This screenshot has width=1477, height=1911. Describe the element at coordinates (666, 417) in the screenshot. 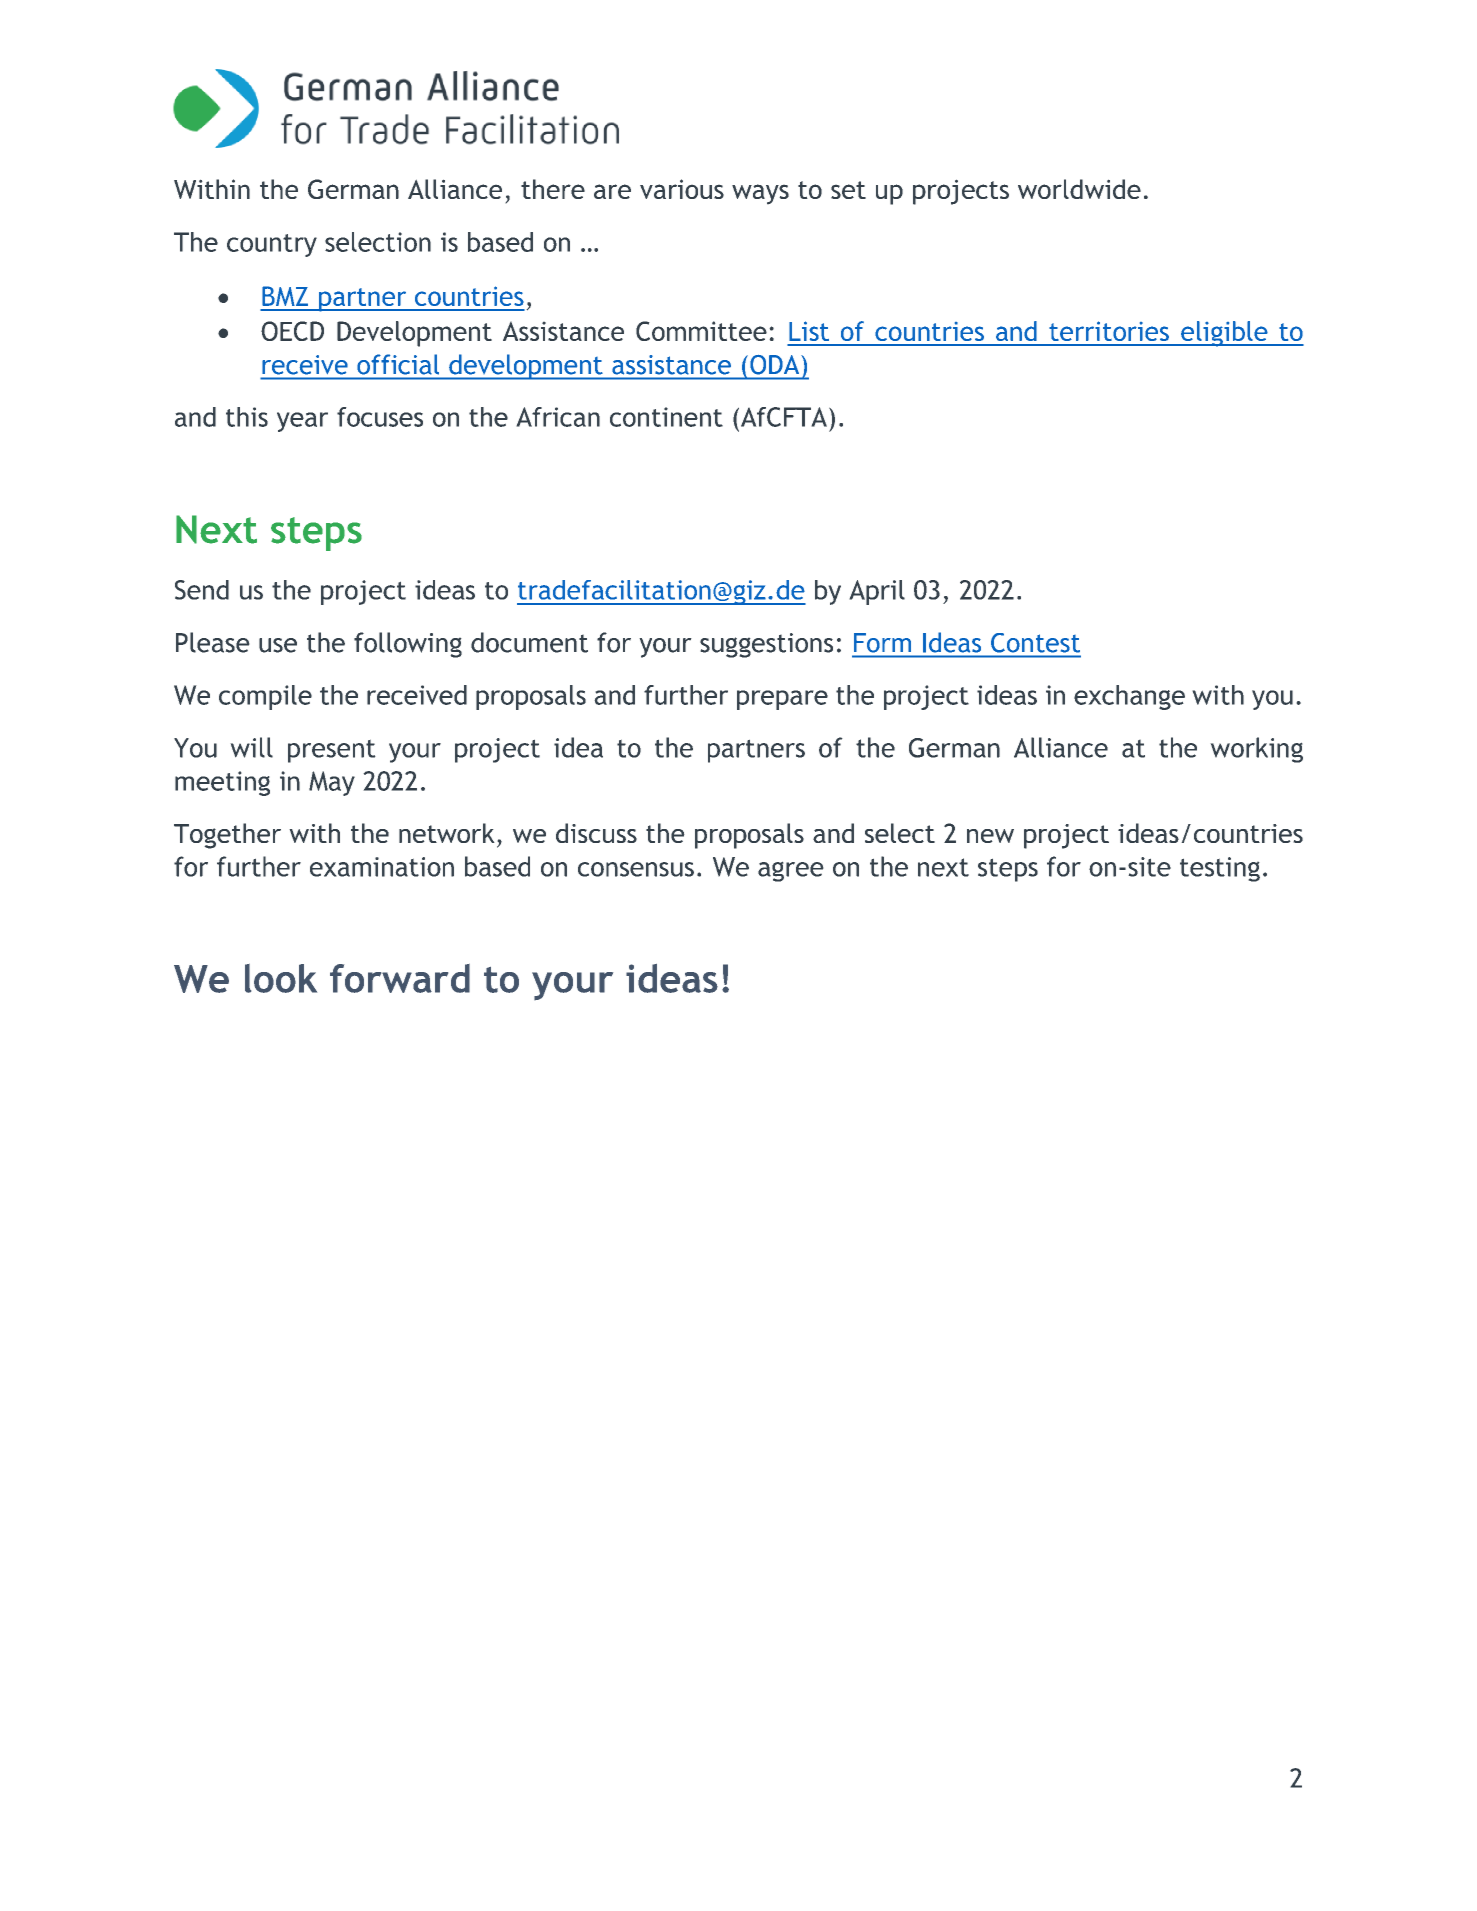

I see `continent` at that location.
